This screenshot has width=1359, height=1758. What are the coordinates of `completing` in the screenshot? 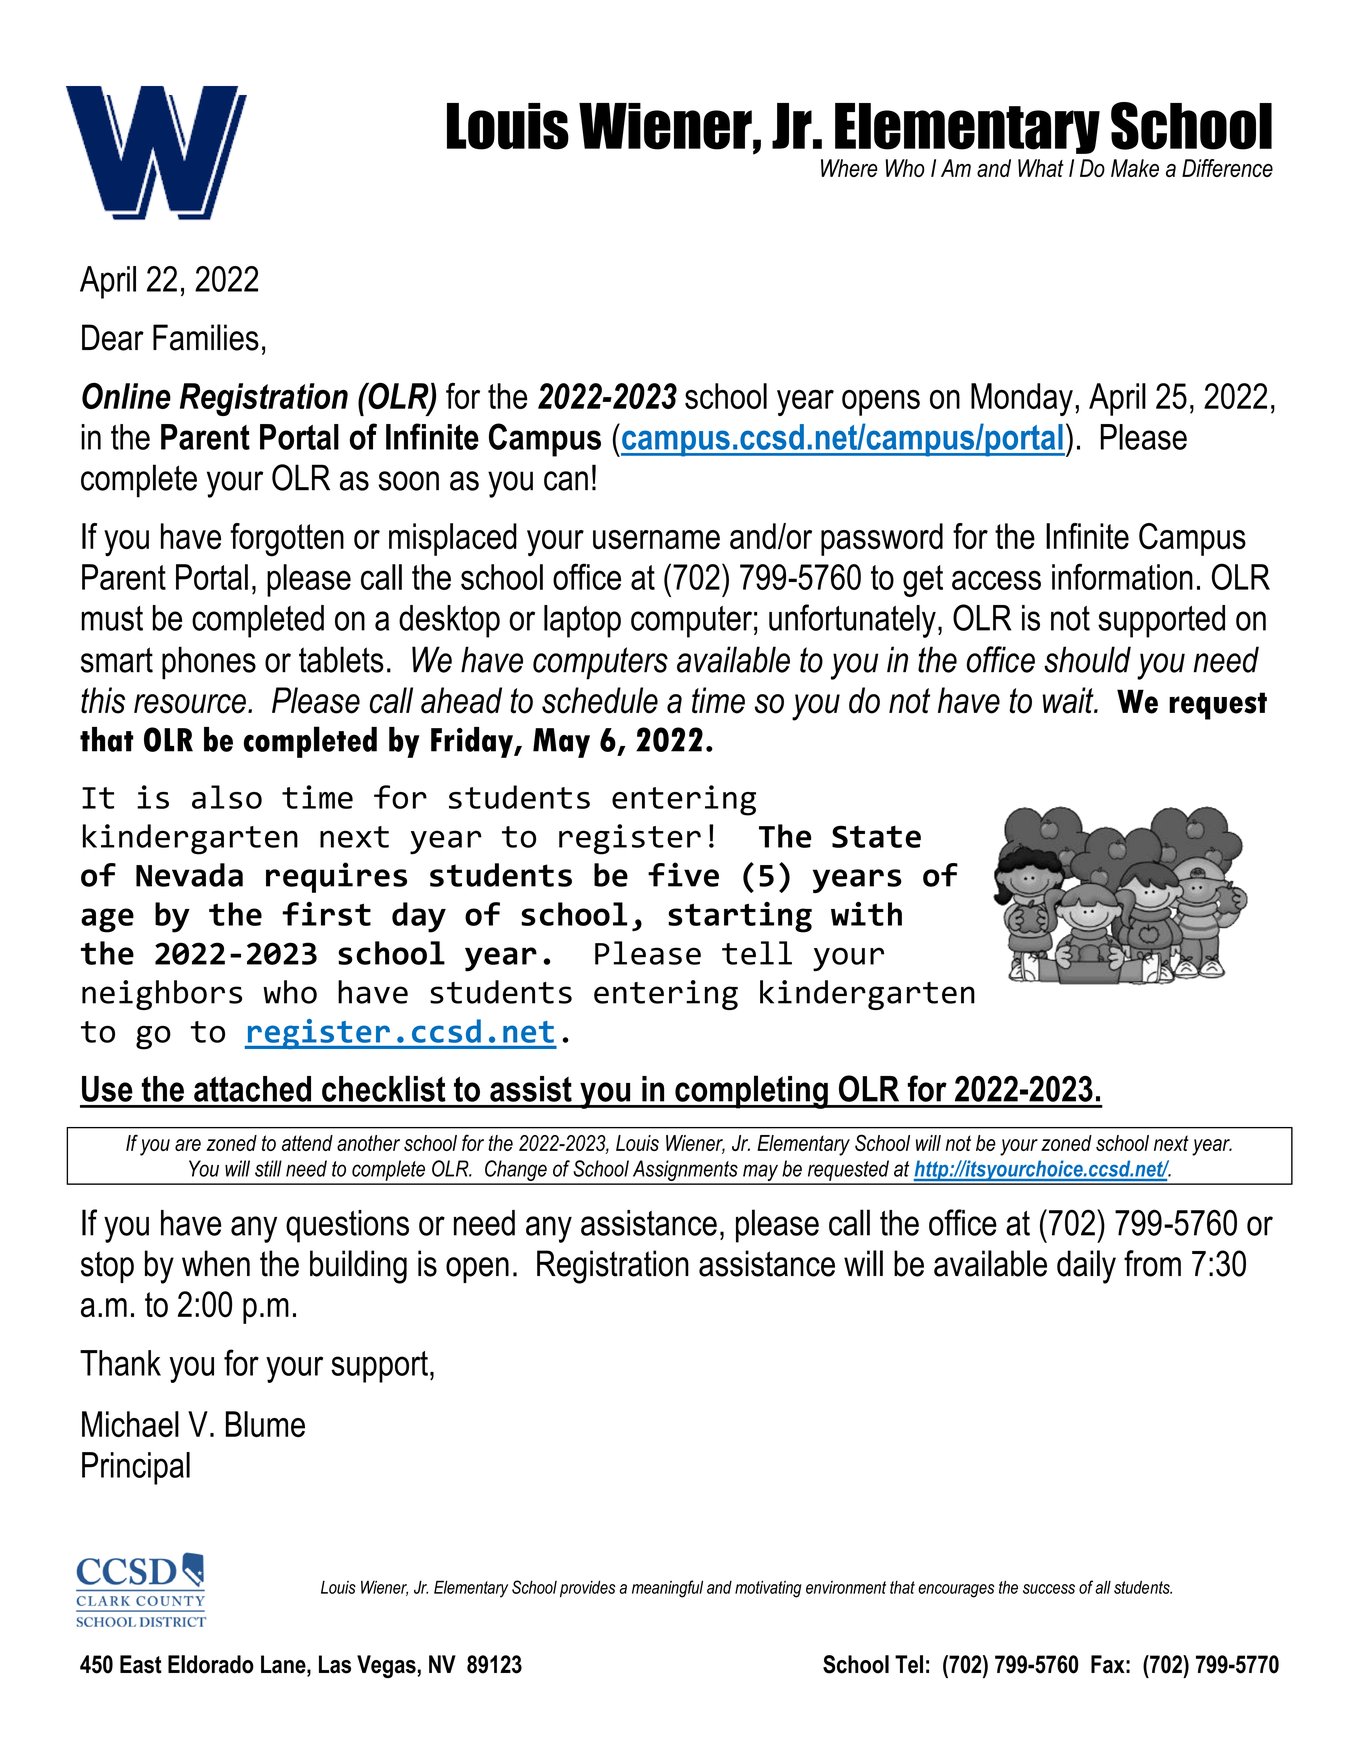 It's located at (751, 1092).
